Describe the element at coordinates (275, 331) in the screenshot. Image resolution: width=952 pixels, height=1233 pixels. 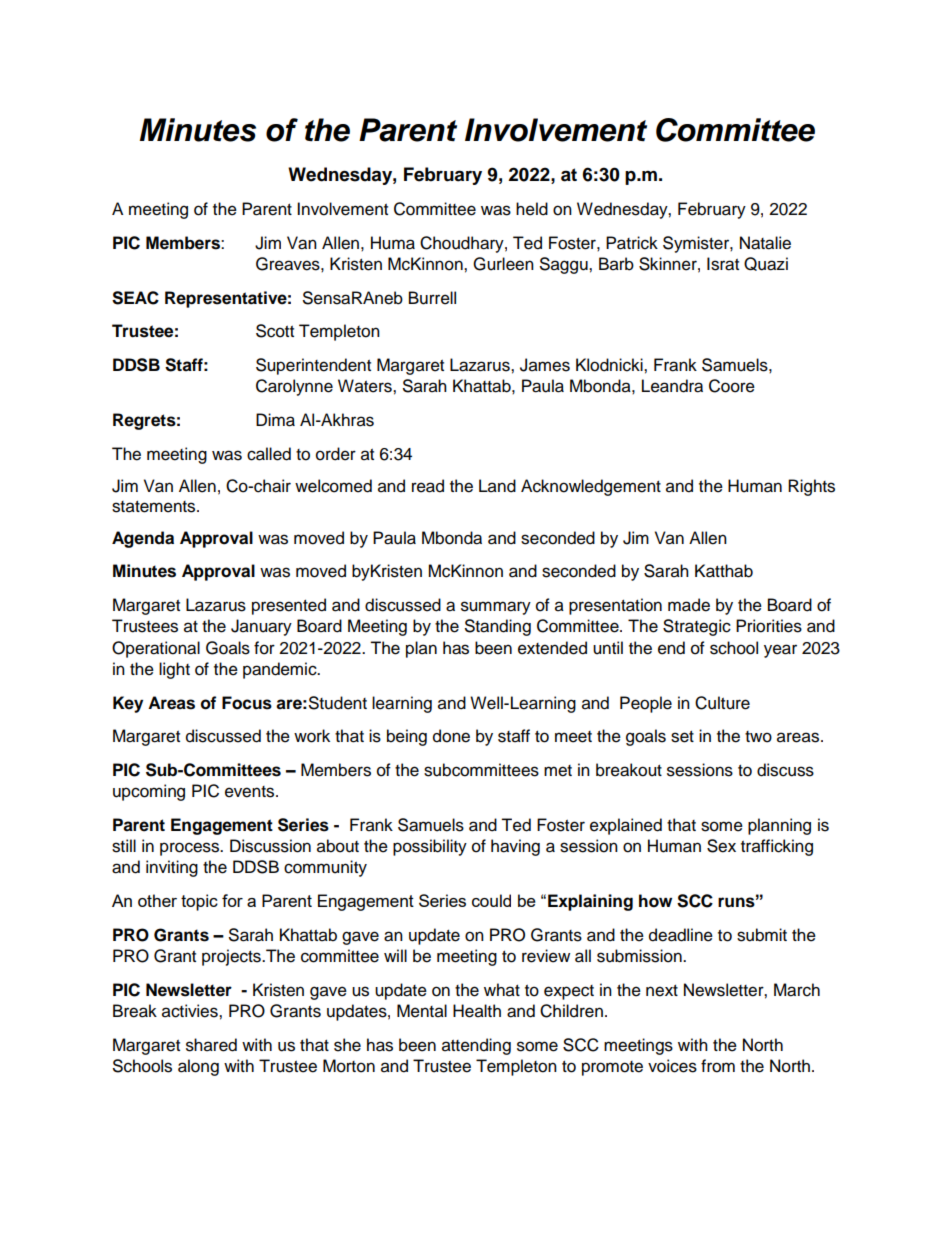
I see `Scott` at that location.
